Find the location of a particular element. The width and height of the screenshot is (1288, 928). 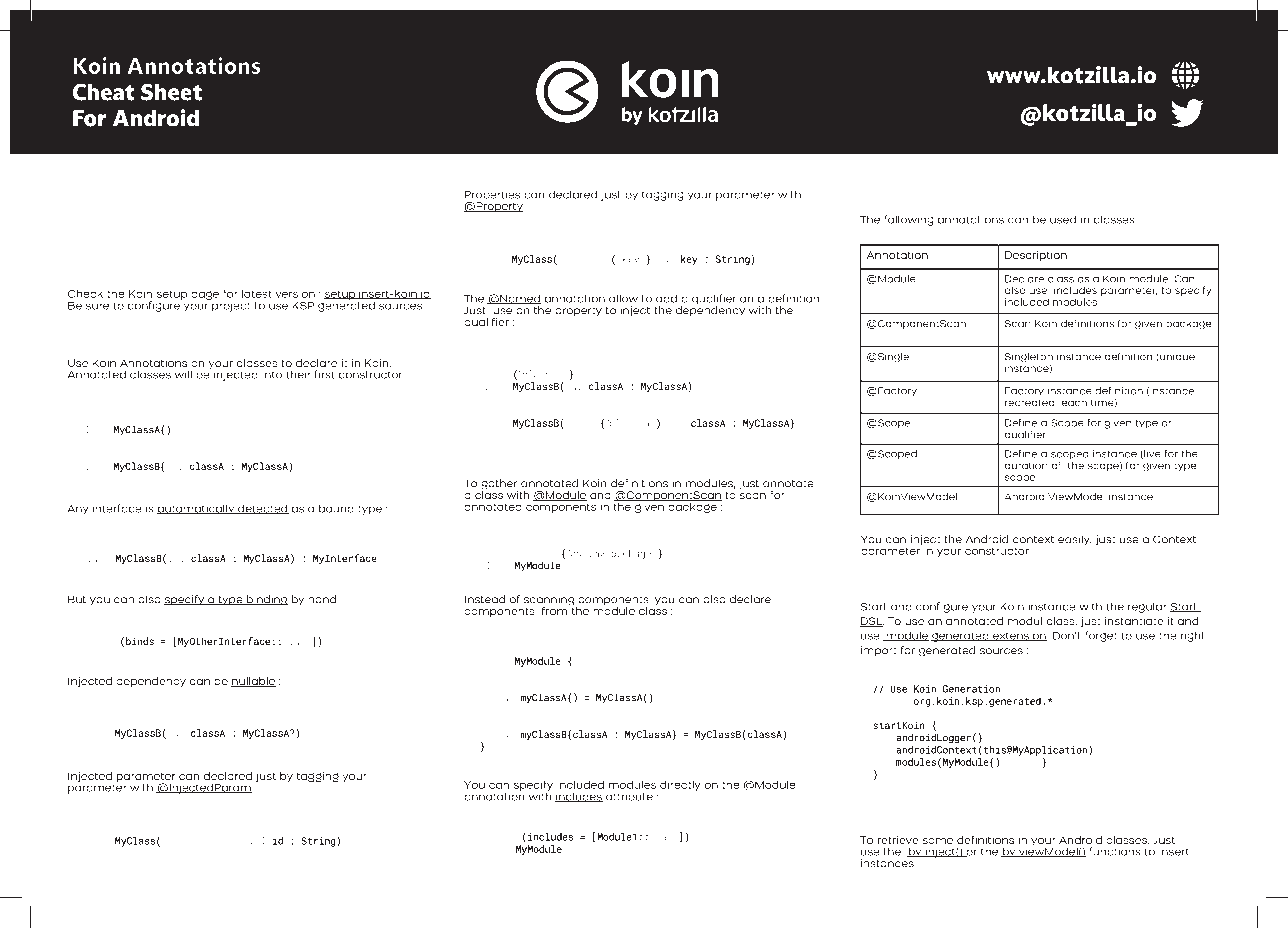

from is located at coordinates (556, 609).
